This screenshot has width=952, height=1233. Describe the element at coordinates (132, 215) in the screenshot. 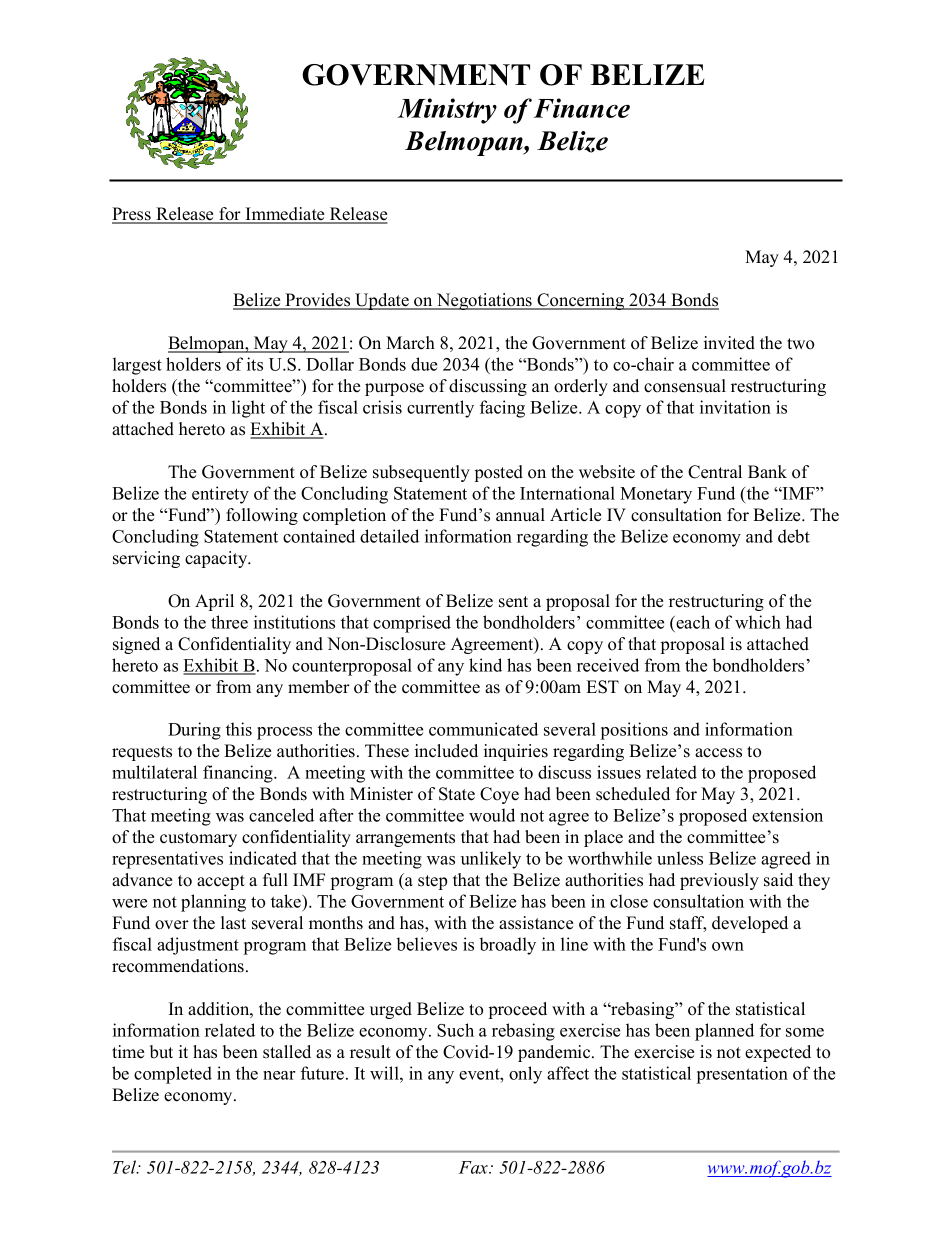

I see `Press` at that location.
